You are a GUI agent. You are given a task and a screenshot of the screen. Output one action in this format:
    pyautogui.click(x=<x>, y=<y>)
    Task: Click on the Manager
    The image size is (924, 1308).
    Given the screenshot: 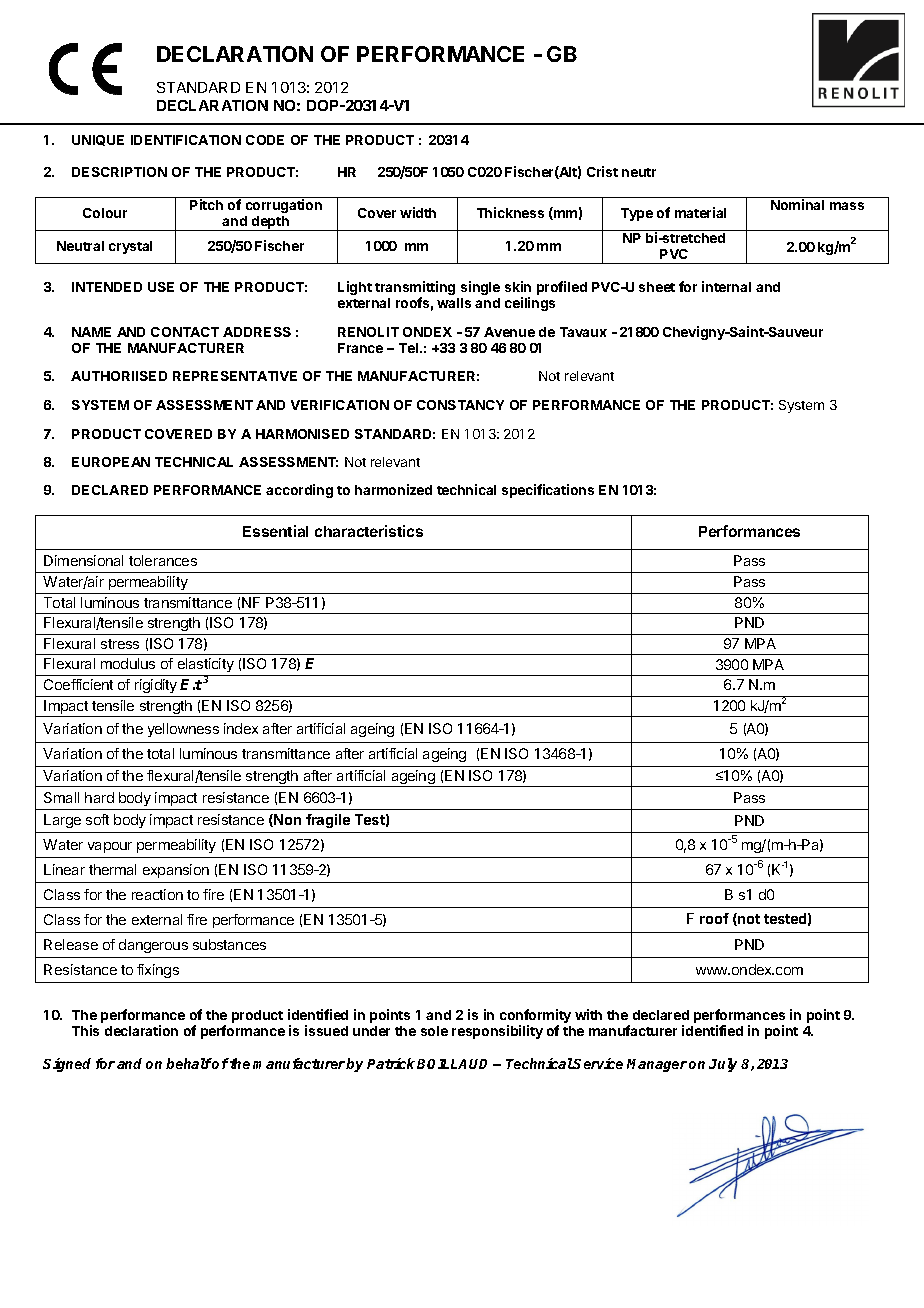 What is the action you would take?
    pyautogui.click(x=657, y=1065)
